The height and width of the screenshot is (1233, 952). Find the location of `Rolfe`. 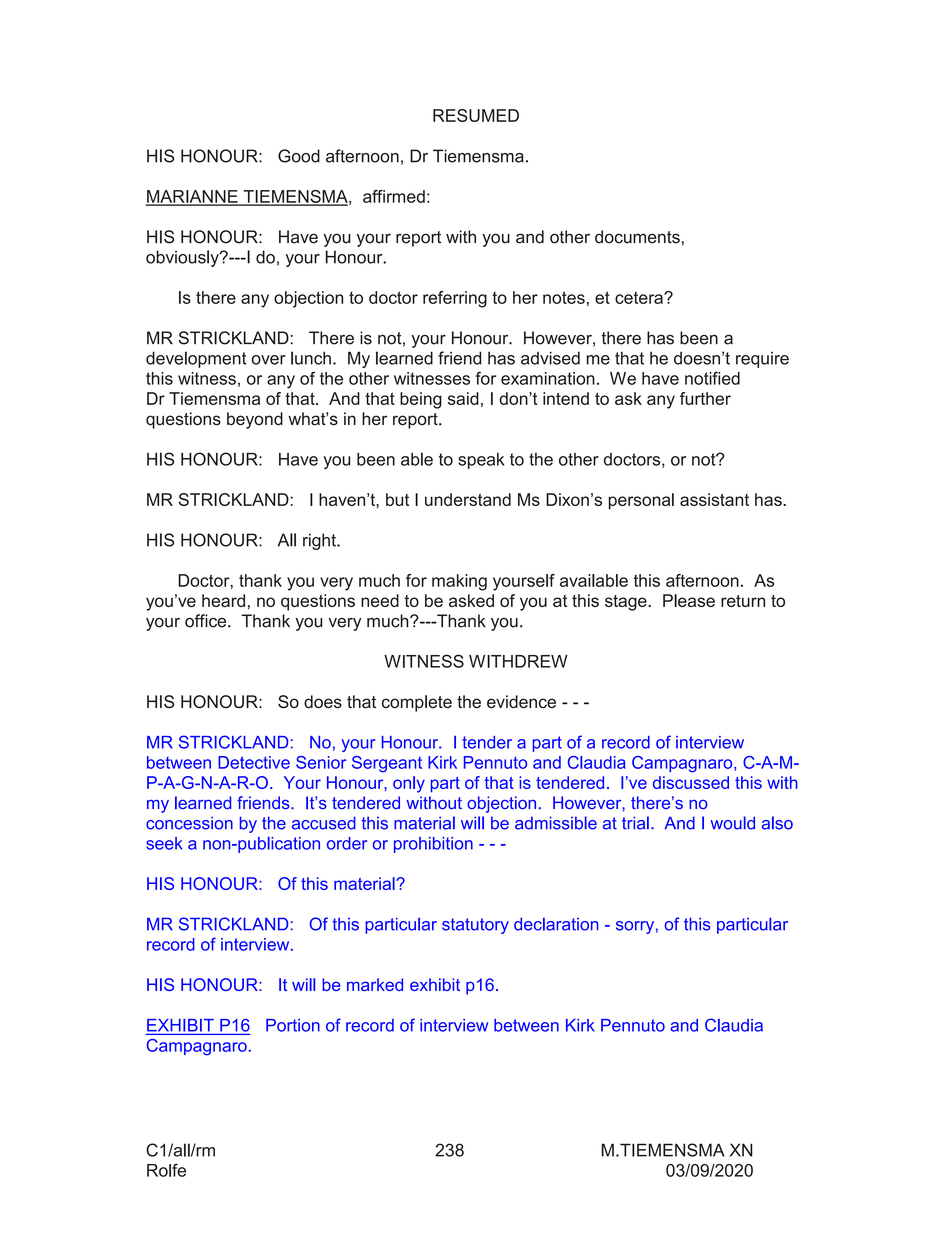

Rolfe is located at coordinates (166, 1170).
